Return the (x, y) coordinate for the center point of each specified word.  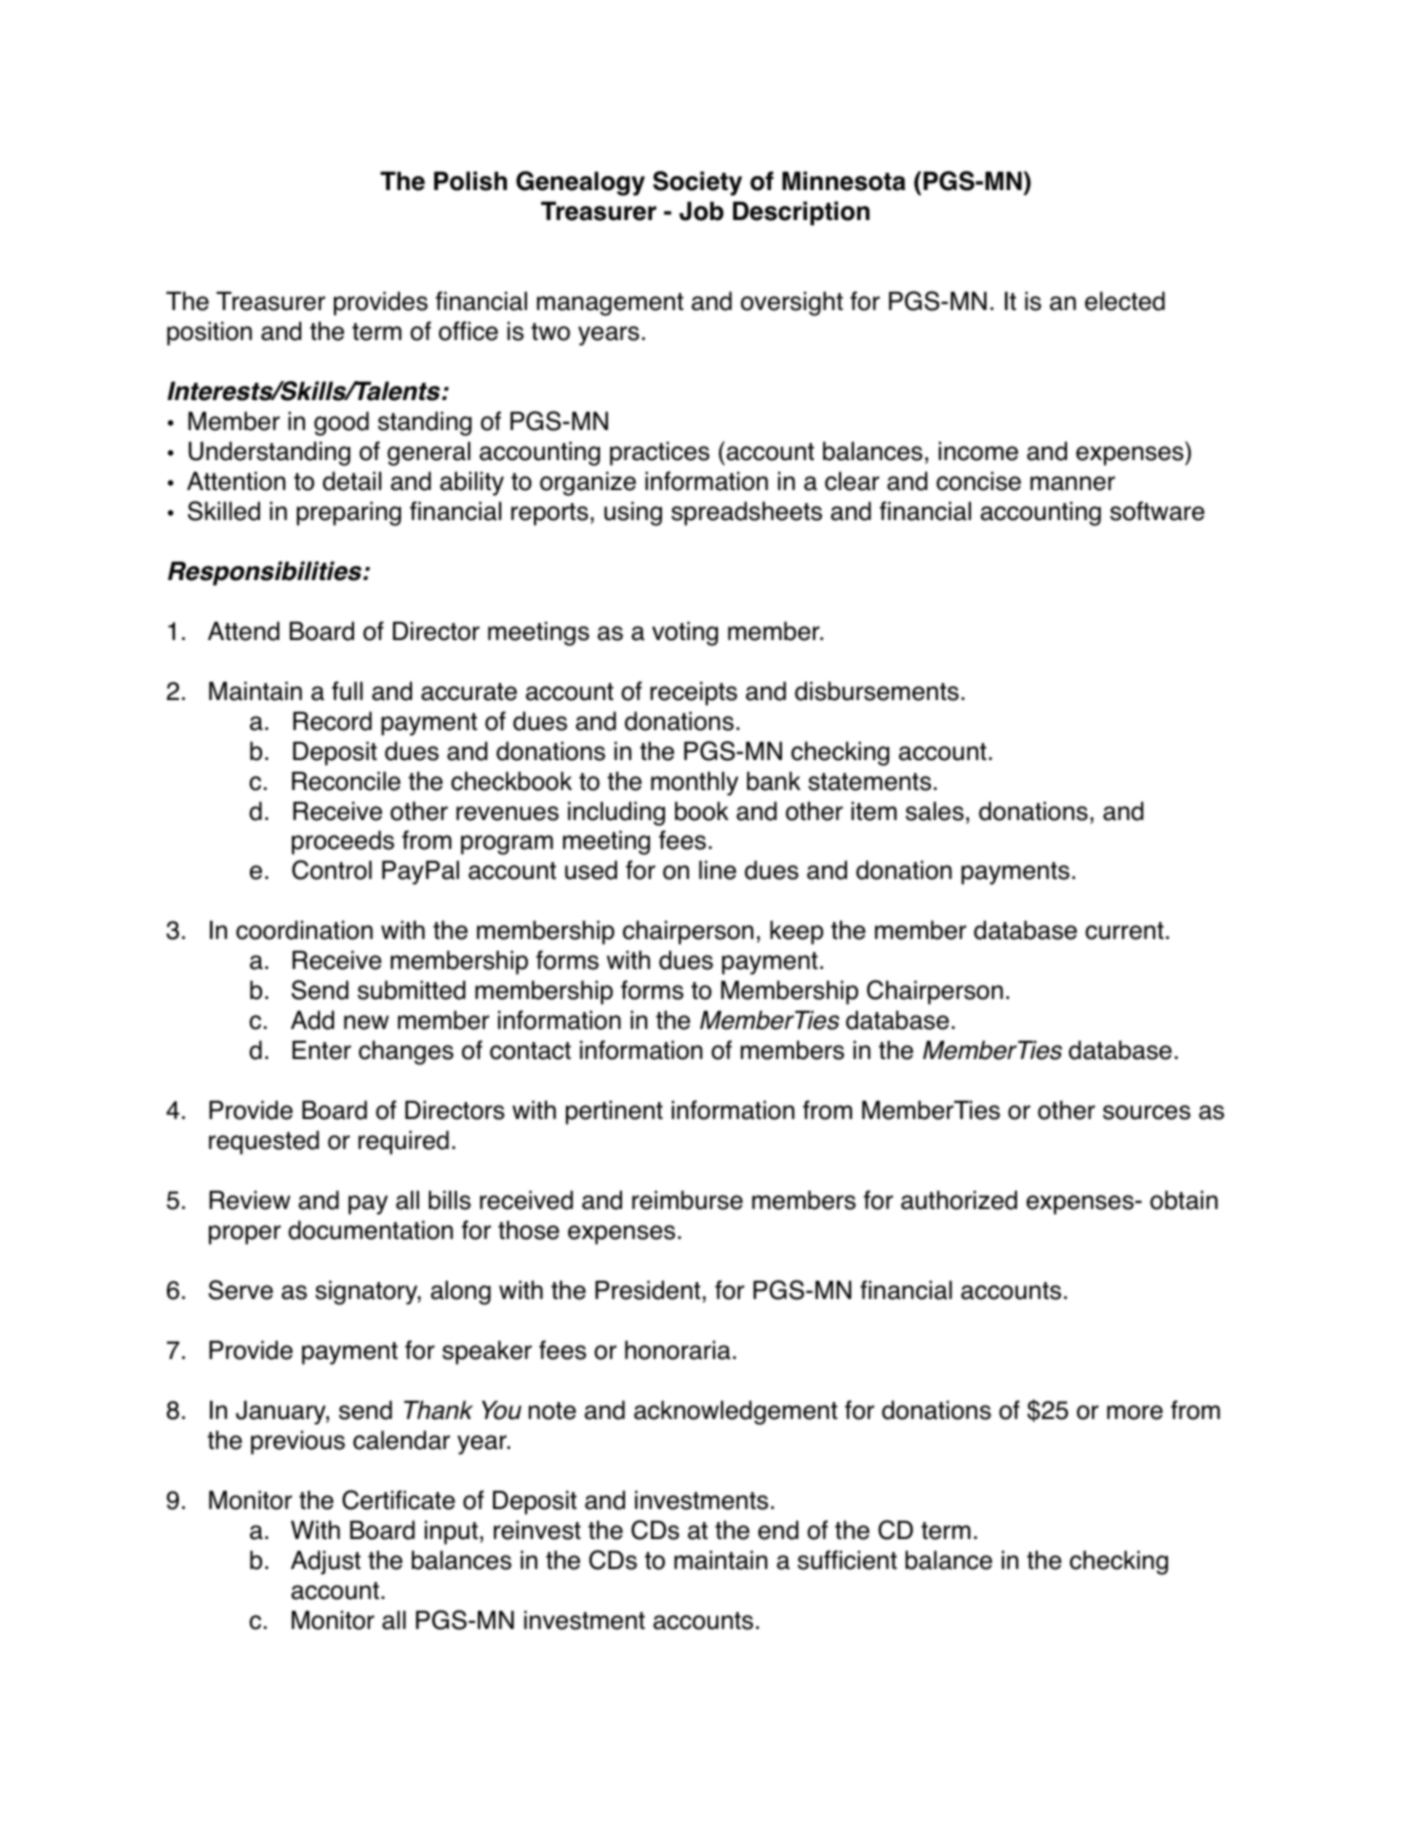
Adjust (326, 1562)
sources (1147, 1112)
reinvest (537, 1530)
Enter (321, 1050)
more (1135, 1412)
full (347, 691)
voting (685, 633)
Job (701, 211)
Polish (470, 181)
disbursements (877, 691)
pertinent (614, 1112)
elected (1125, 301)
